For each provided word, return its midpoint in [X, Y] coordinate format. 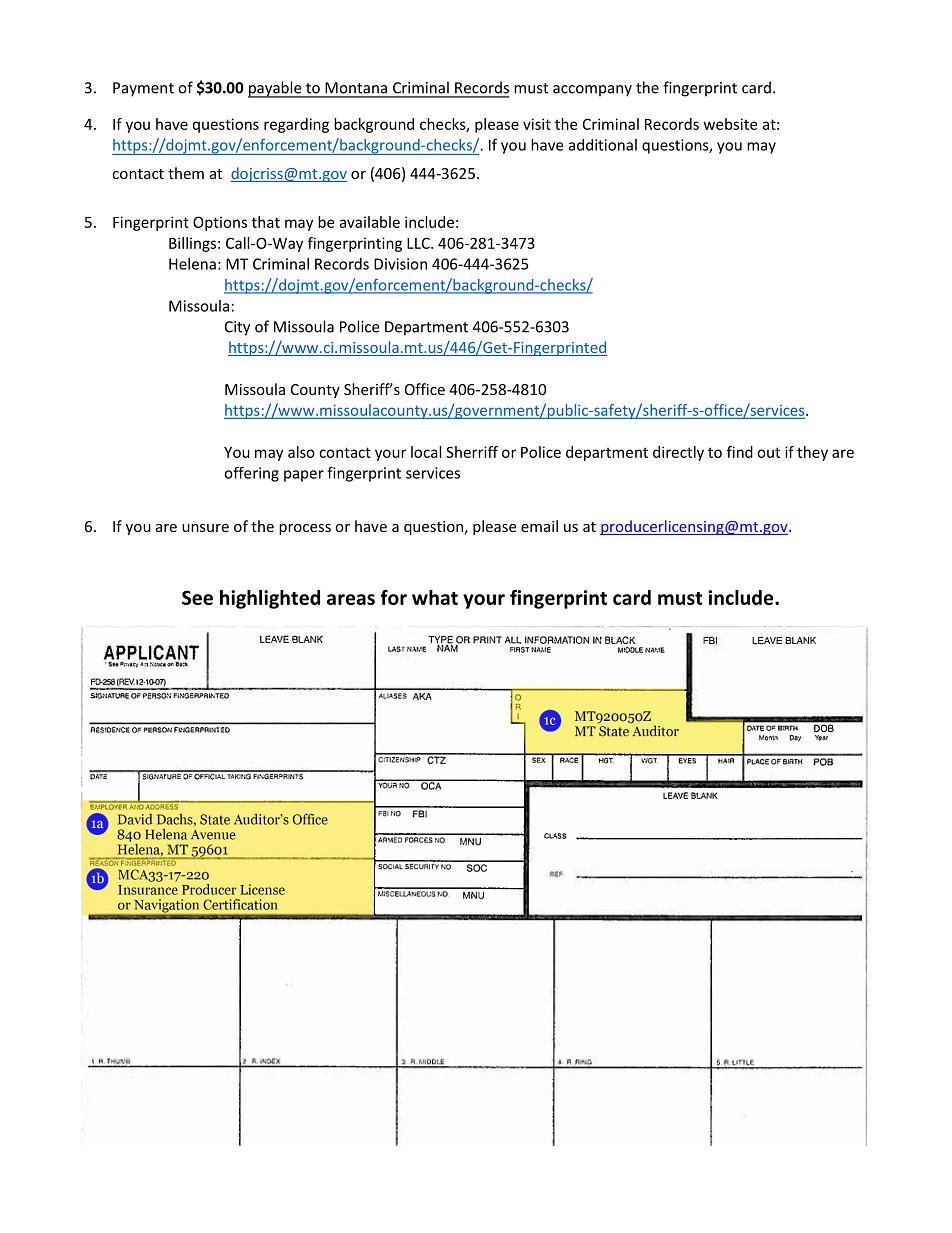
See [197, 597]
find [740, 452]
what [435, 597]
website [730, 124]
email [539, 526]
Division [400, 264]
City [237, 328]
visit [537, 124]
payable [276, 89]
